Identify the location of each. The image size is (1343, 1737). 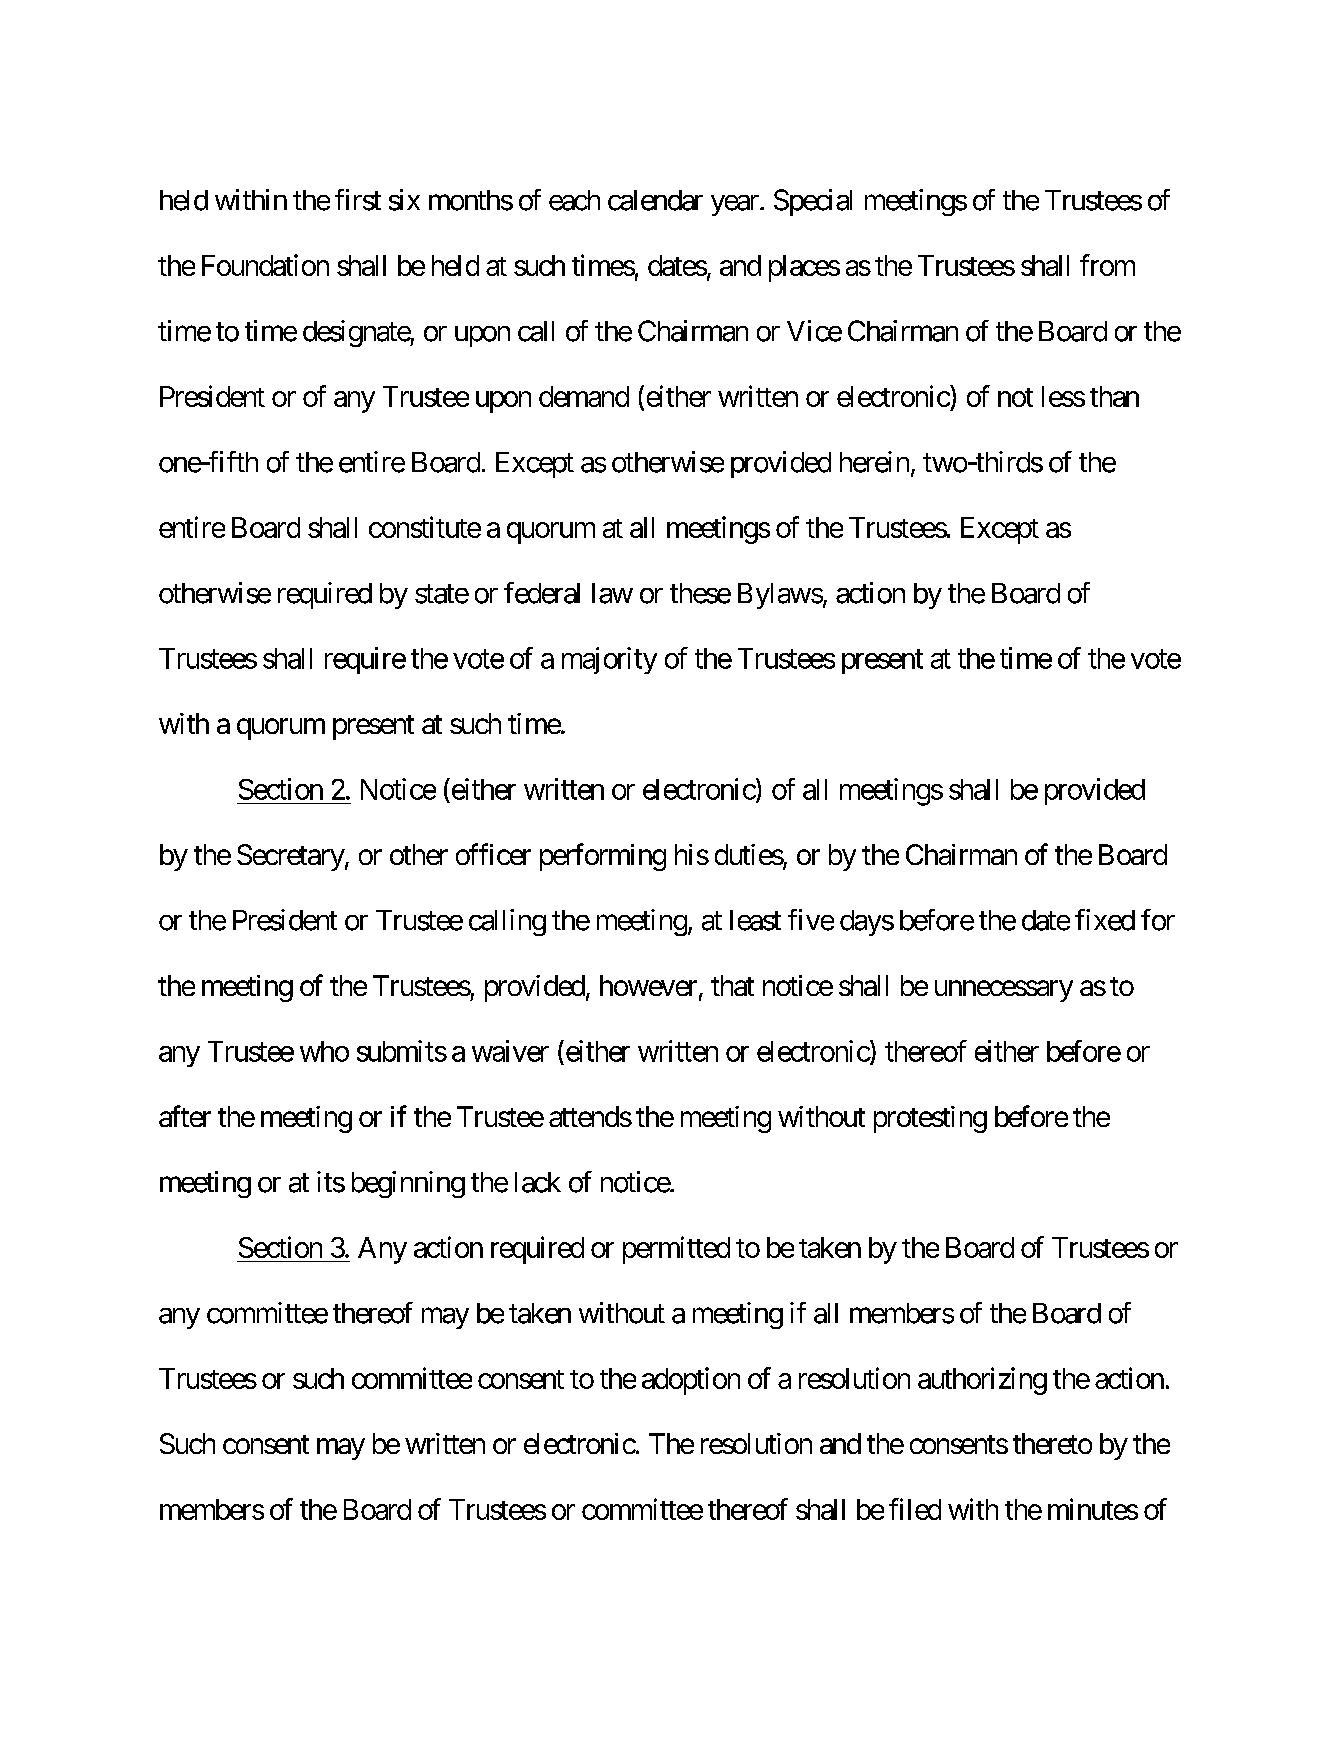
(574, 200).
